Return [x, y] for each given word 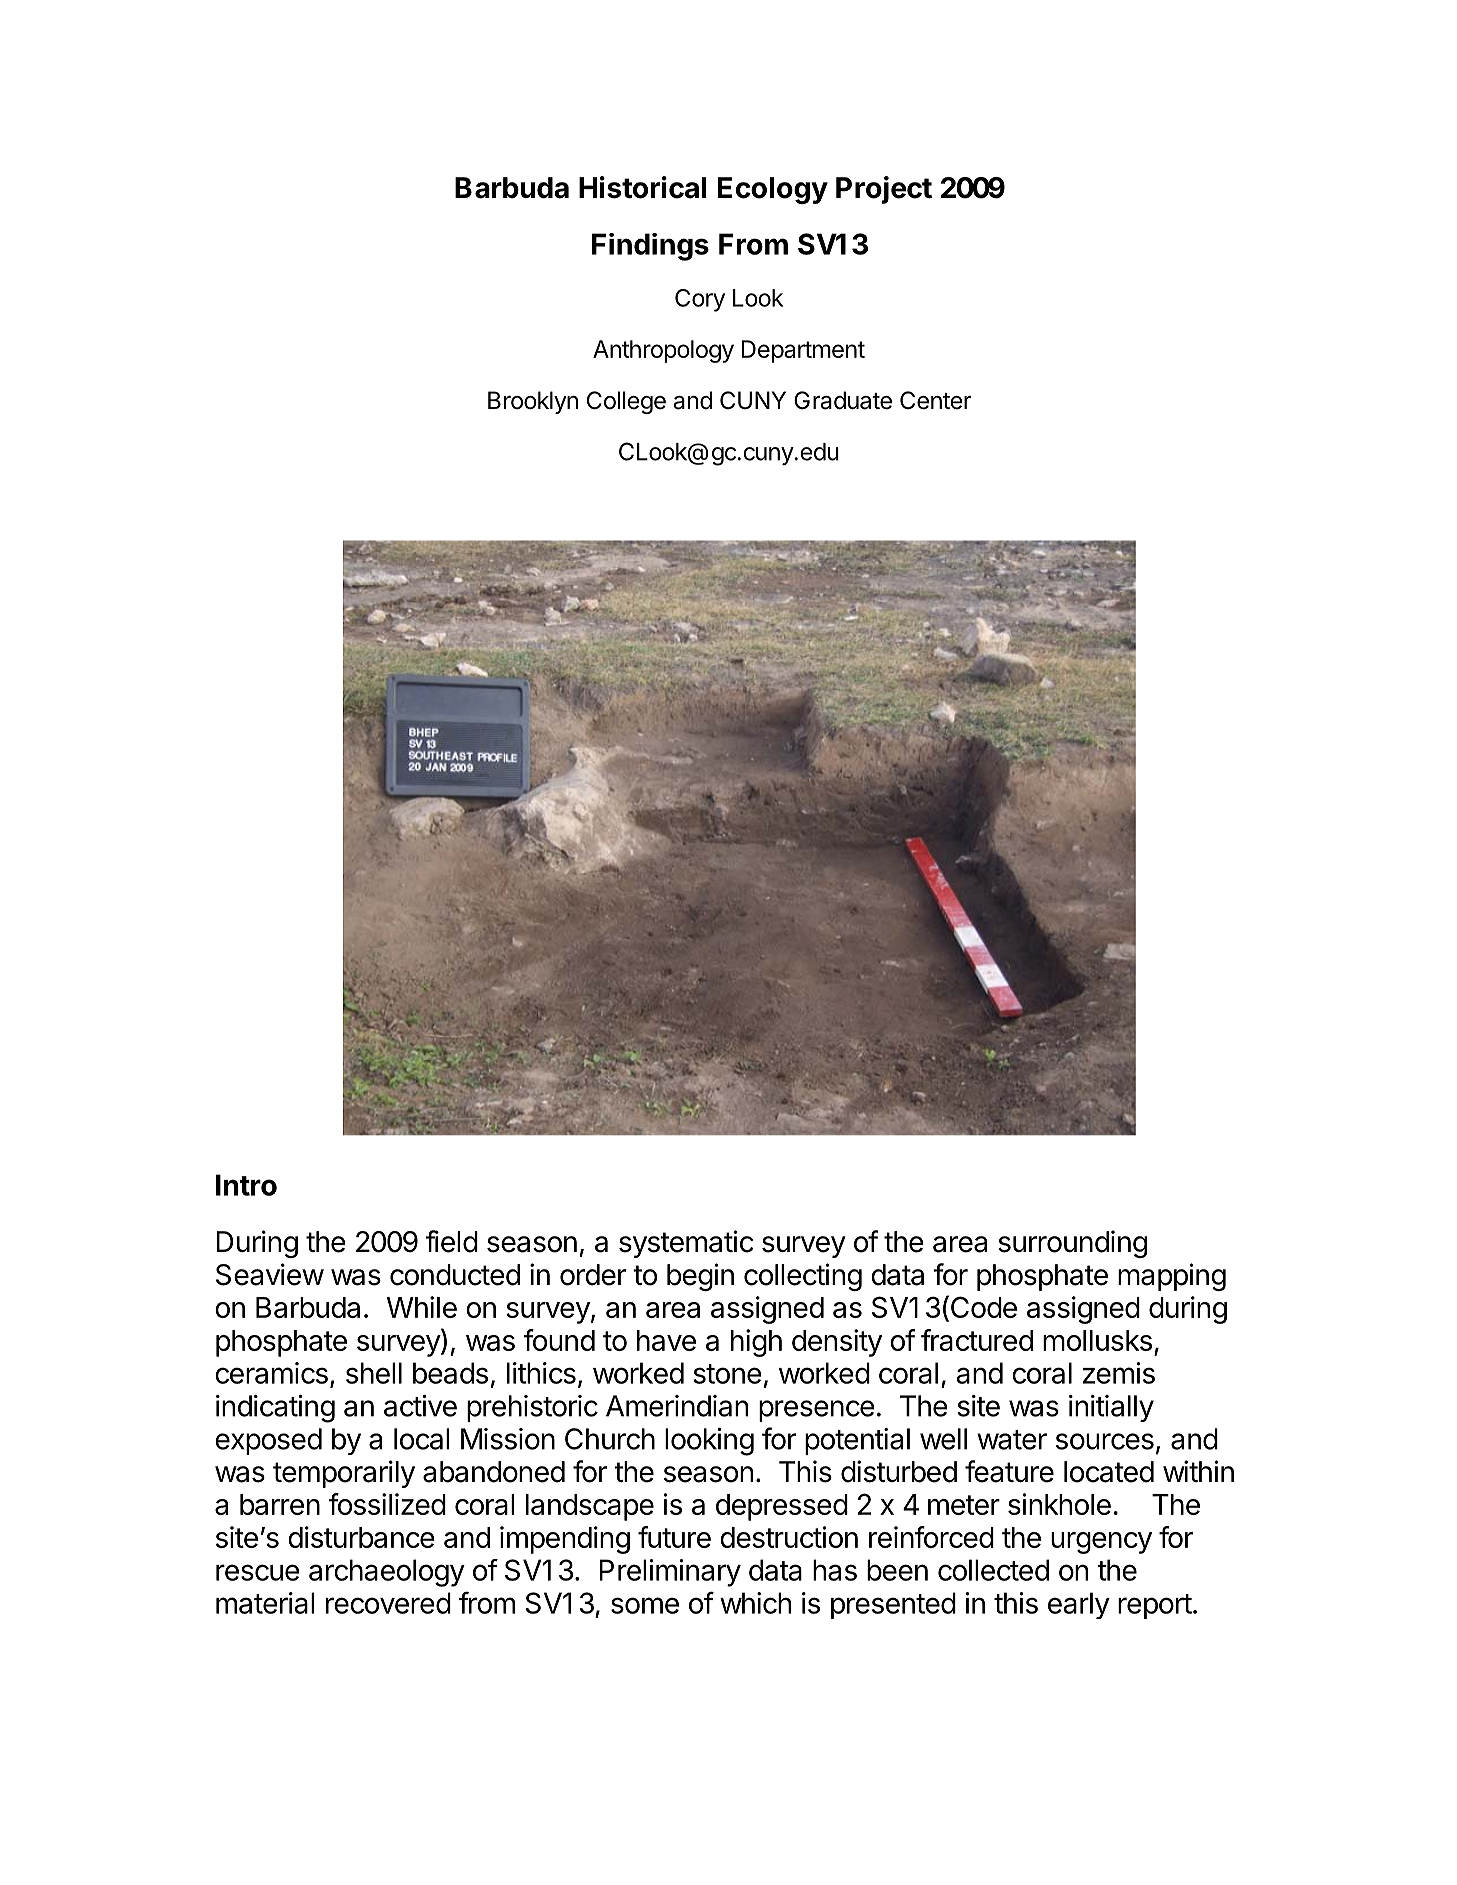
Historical [642, 187]
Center [936, 400]
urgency [1101, 1543]
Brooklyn [533, 402]
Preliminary [670, 1573]
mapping [1172, 1277]
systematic [686, 1244]
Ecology [773, 190]
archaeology [387, 1573]
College [626, 402]
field [451, 1241]
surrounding [1072, 1244]
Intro [246, 1185]
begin [700, 1277]
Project [884, 190]
